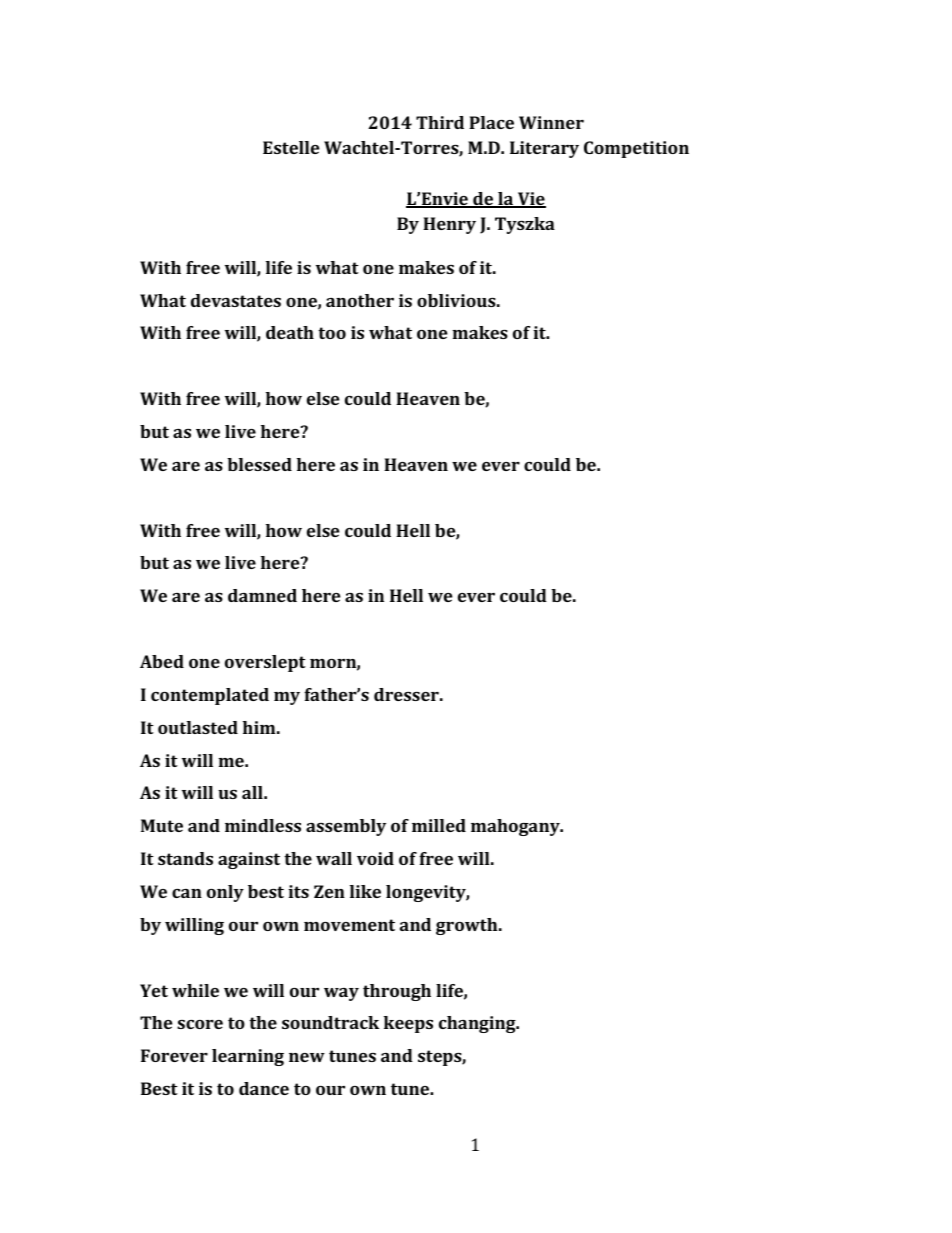 The width and height of the page is (952, 1233). Describe the element at coordinates (332, 333) in the page. I see `too` at that location.
